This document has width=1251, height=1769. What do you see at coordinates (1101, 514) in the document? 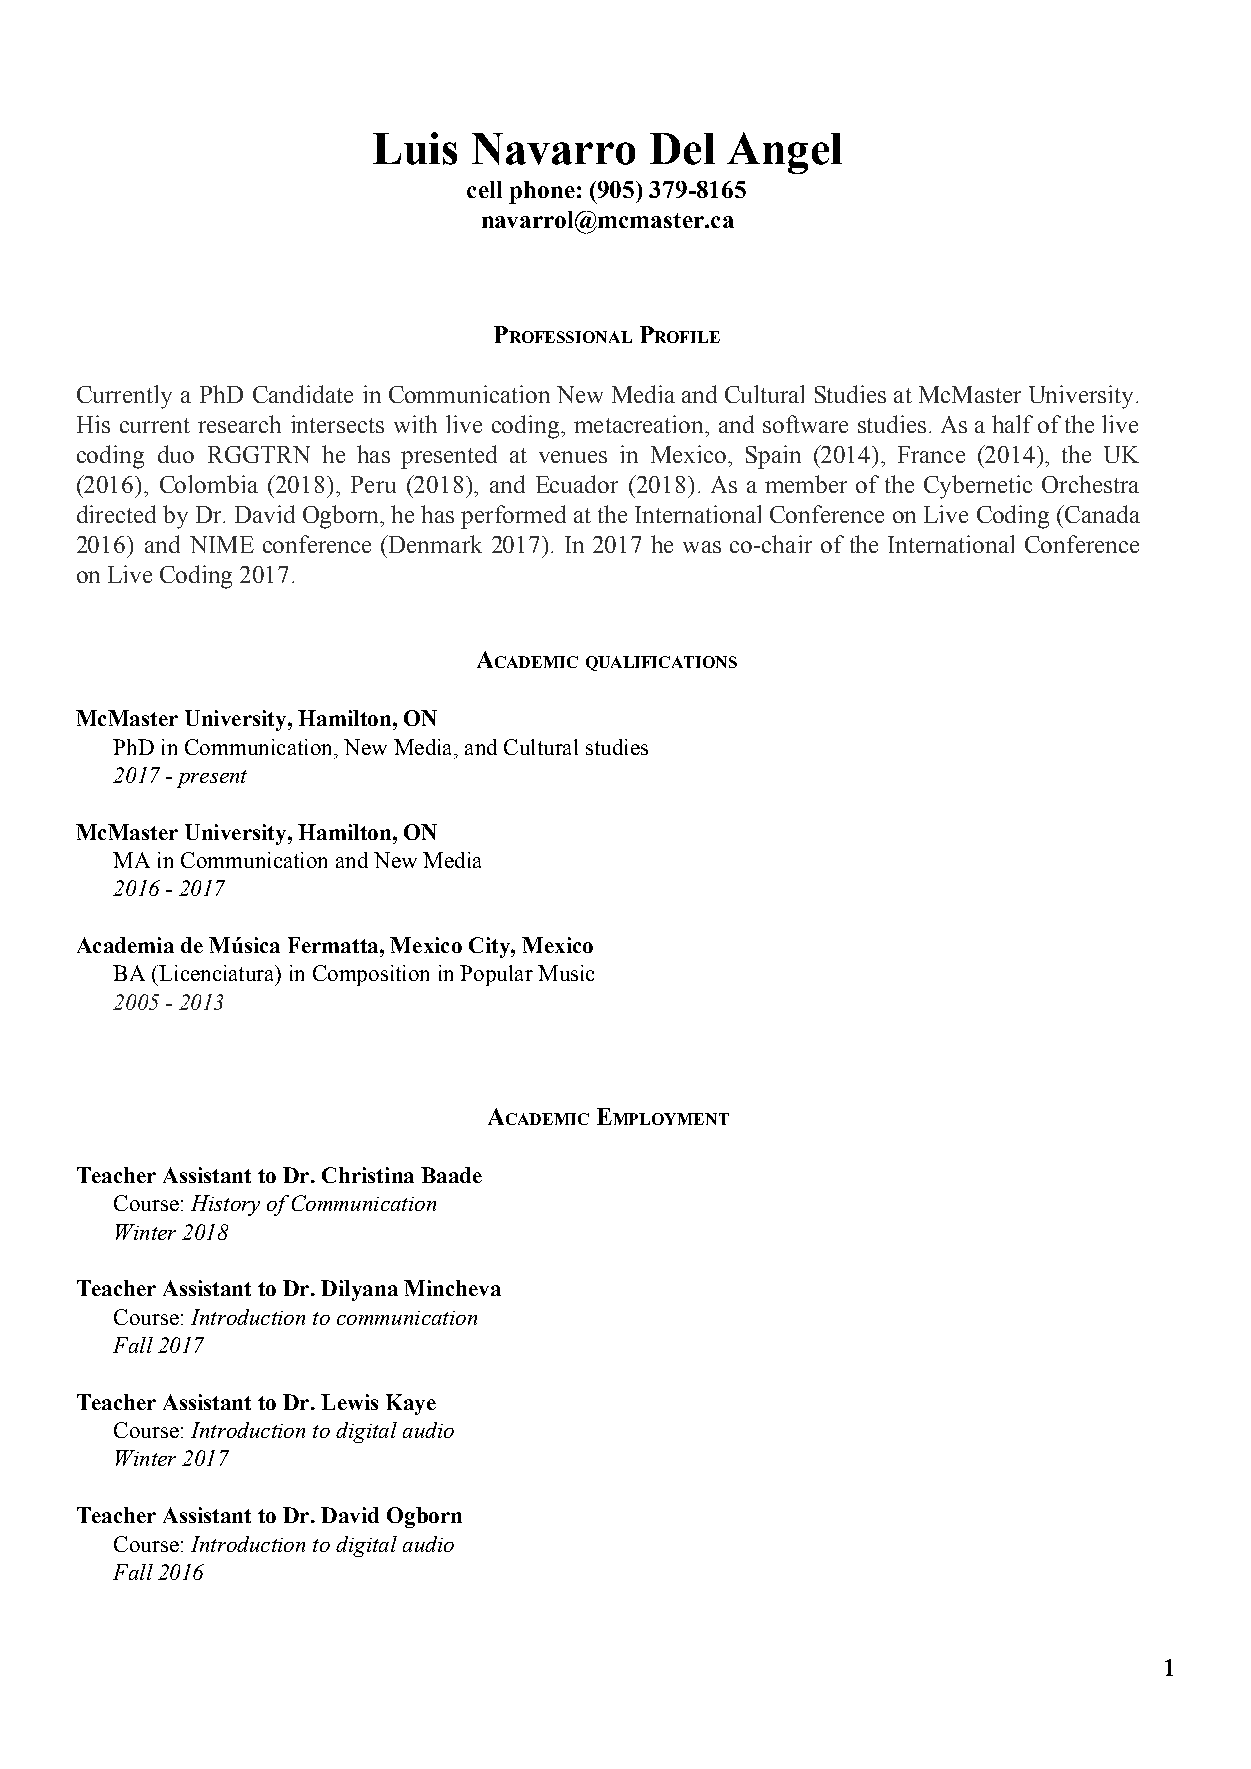
I see `Canada` at bounding box center [1101, 514].
